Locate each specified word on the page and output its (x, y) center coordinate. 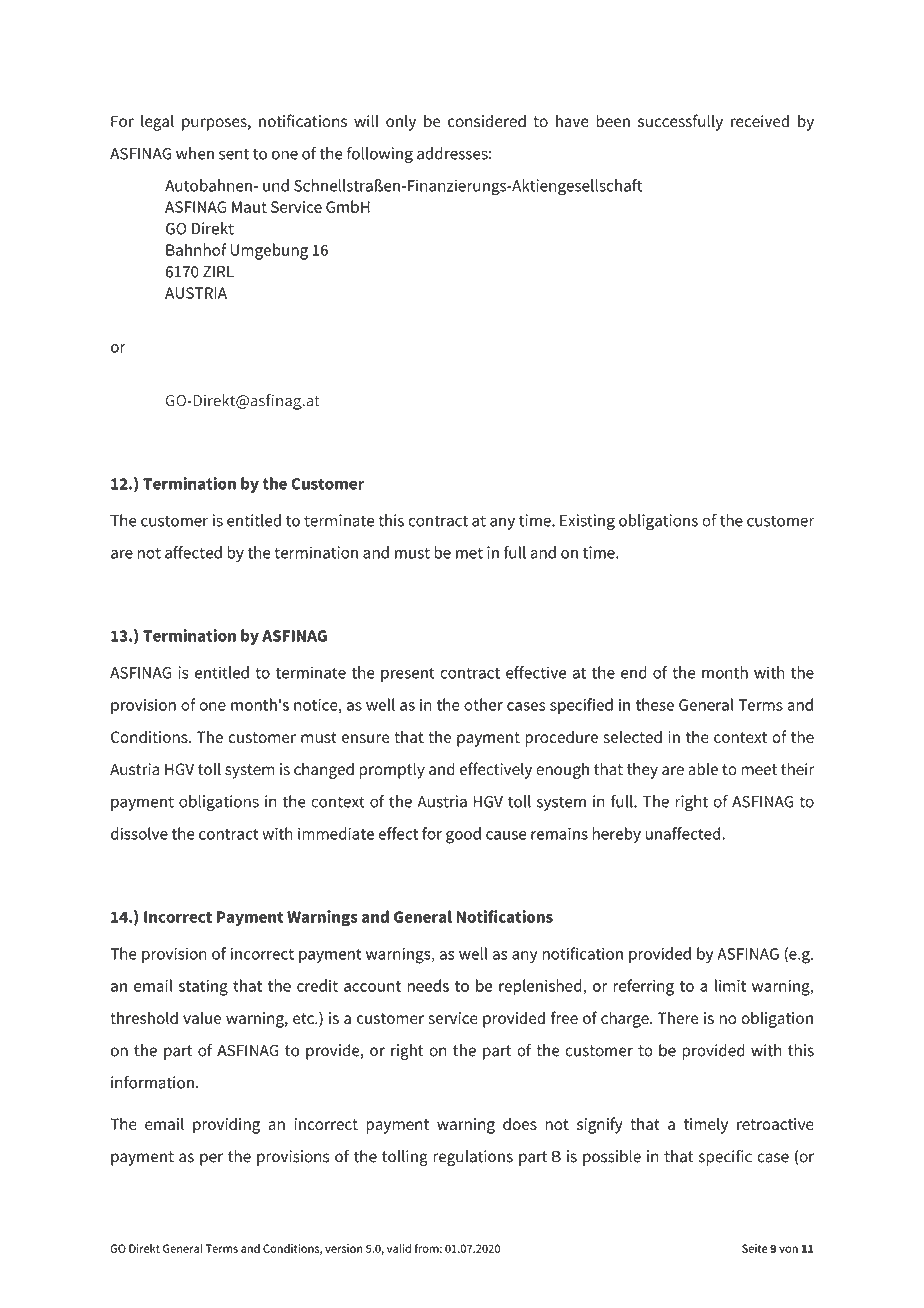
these (655, 704)
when (195, 153)
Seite (755, 1248)
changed (324, 771)
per (211, 1159)
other (483, 704)
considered (487, 121)
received (760, 121)
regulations (473, 1158)
